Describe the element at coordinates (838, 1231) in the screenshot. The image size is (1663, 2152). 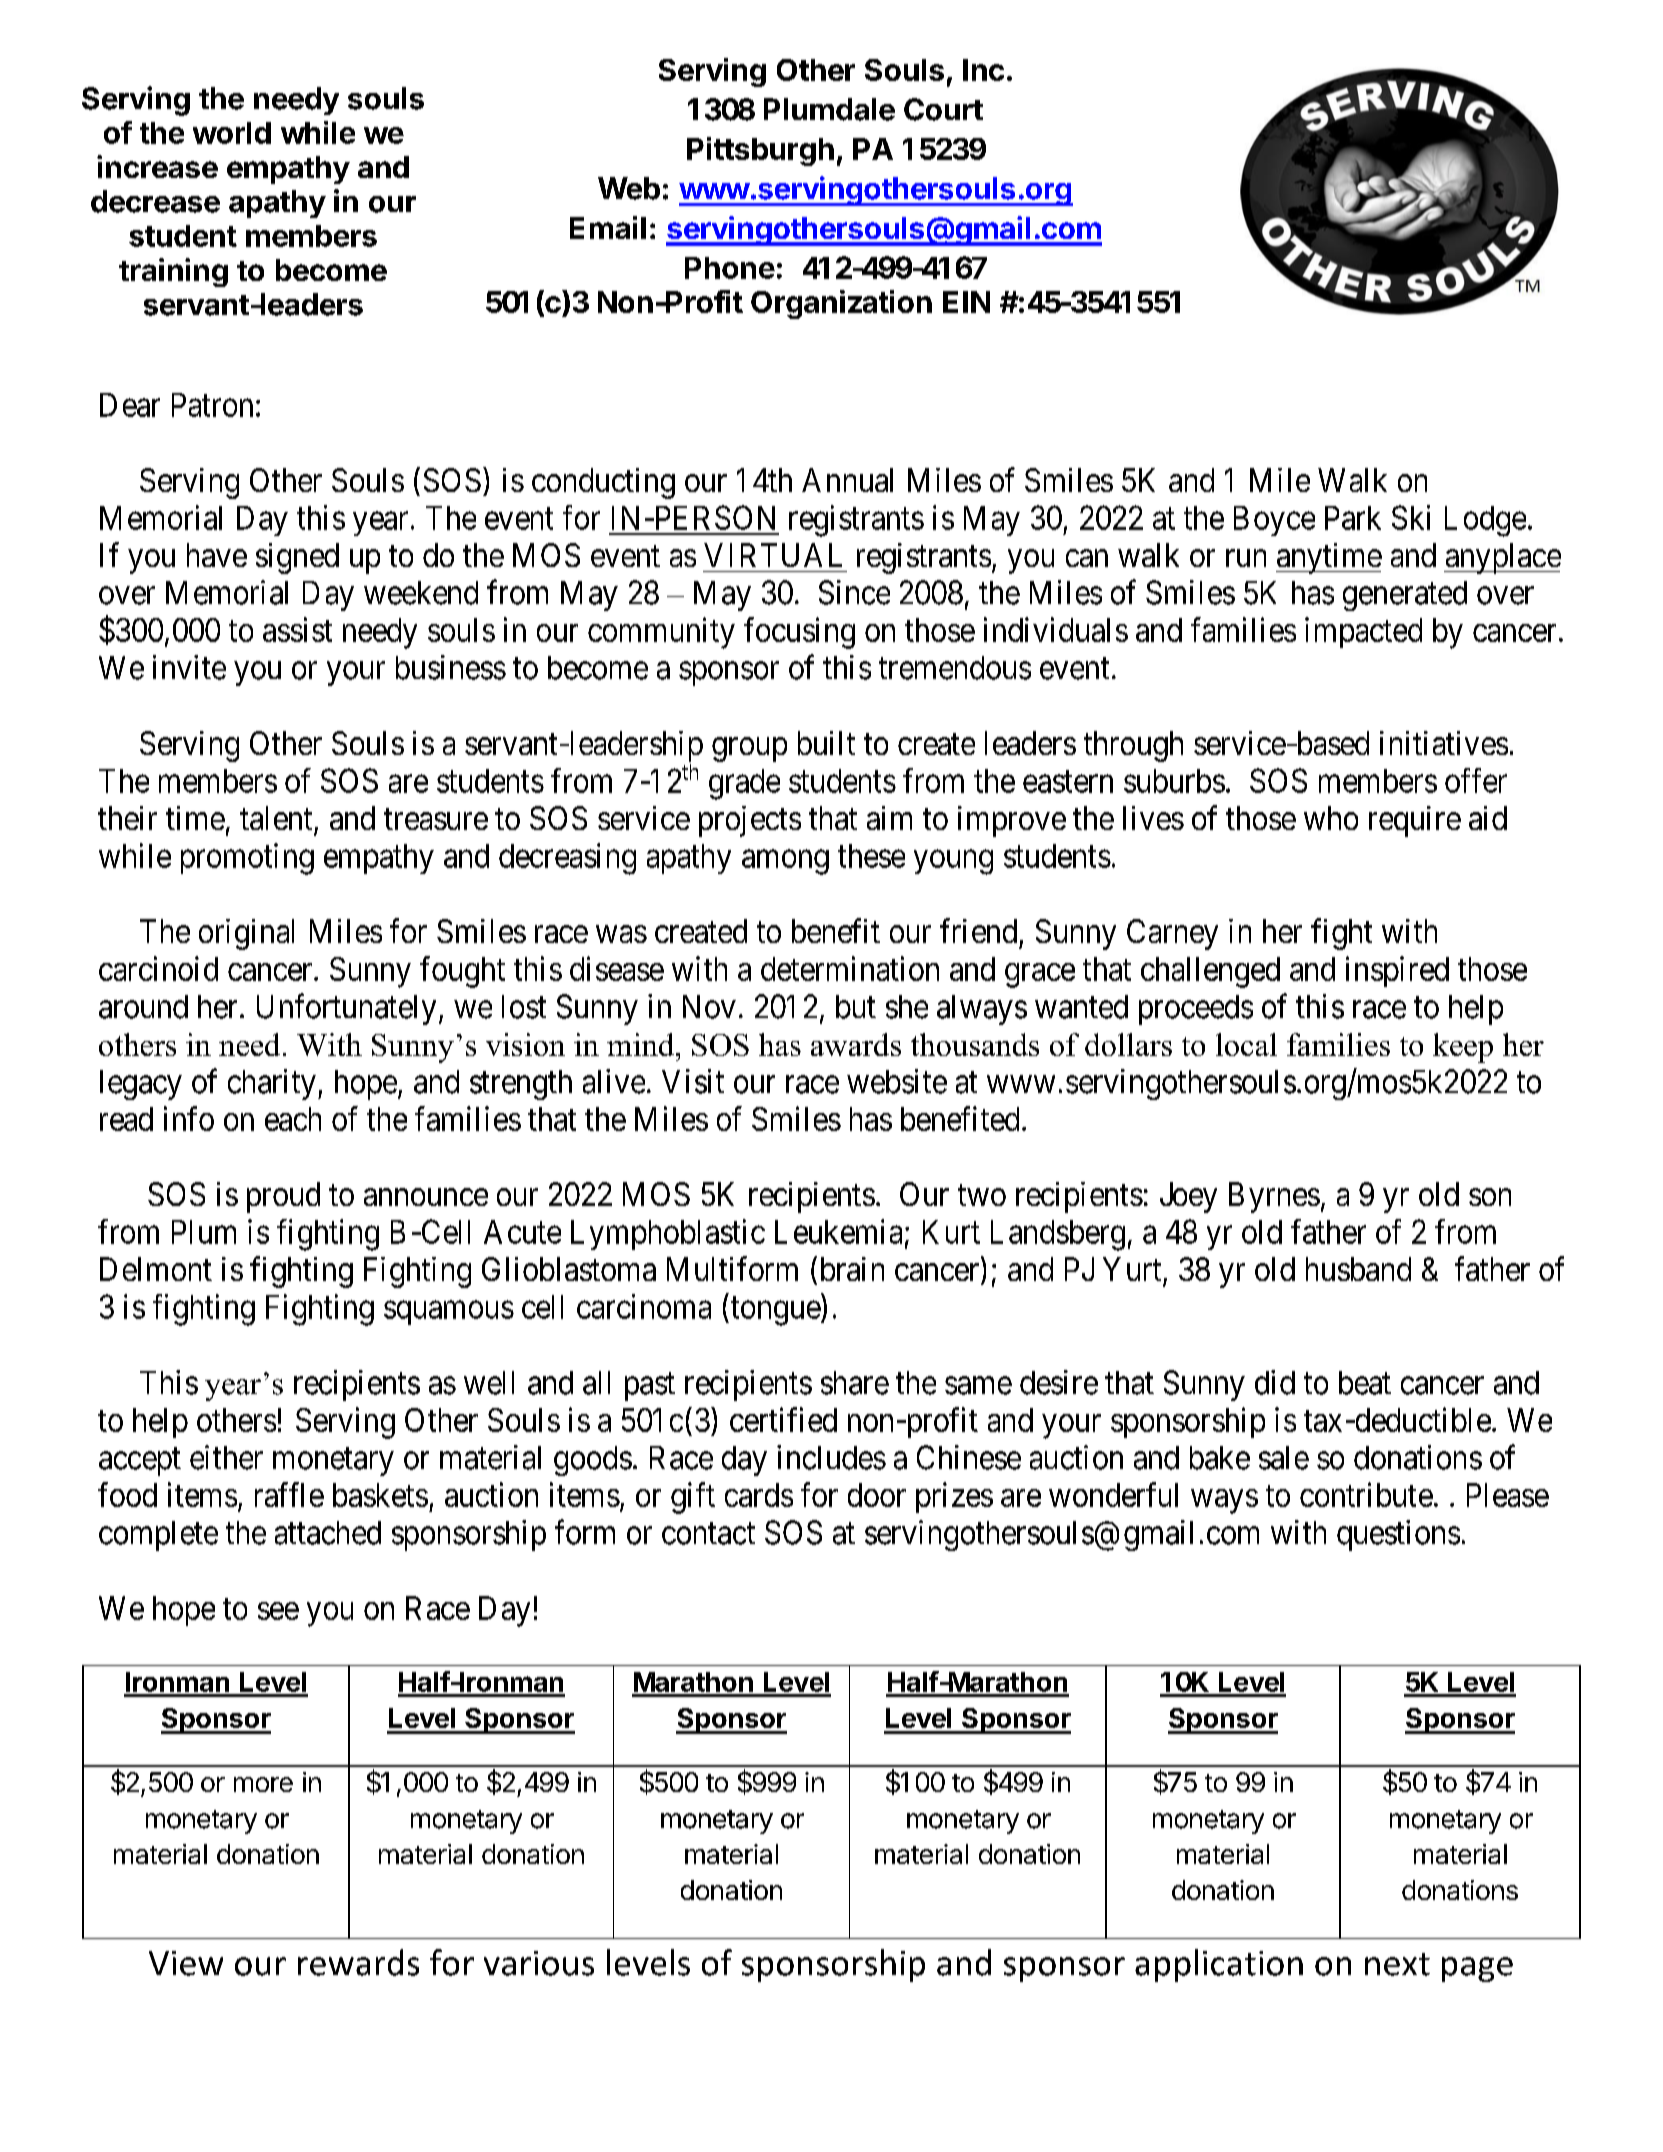
I see `Leukemia` at that location.
